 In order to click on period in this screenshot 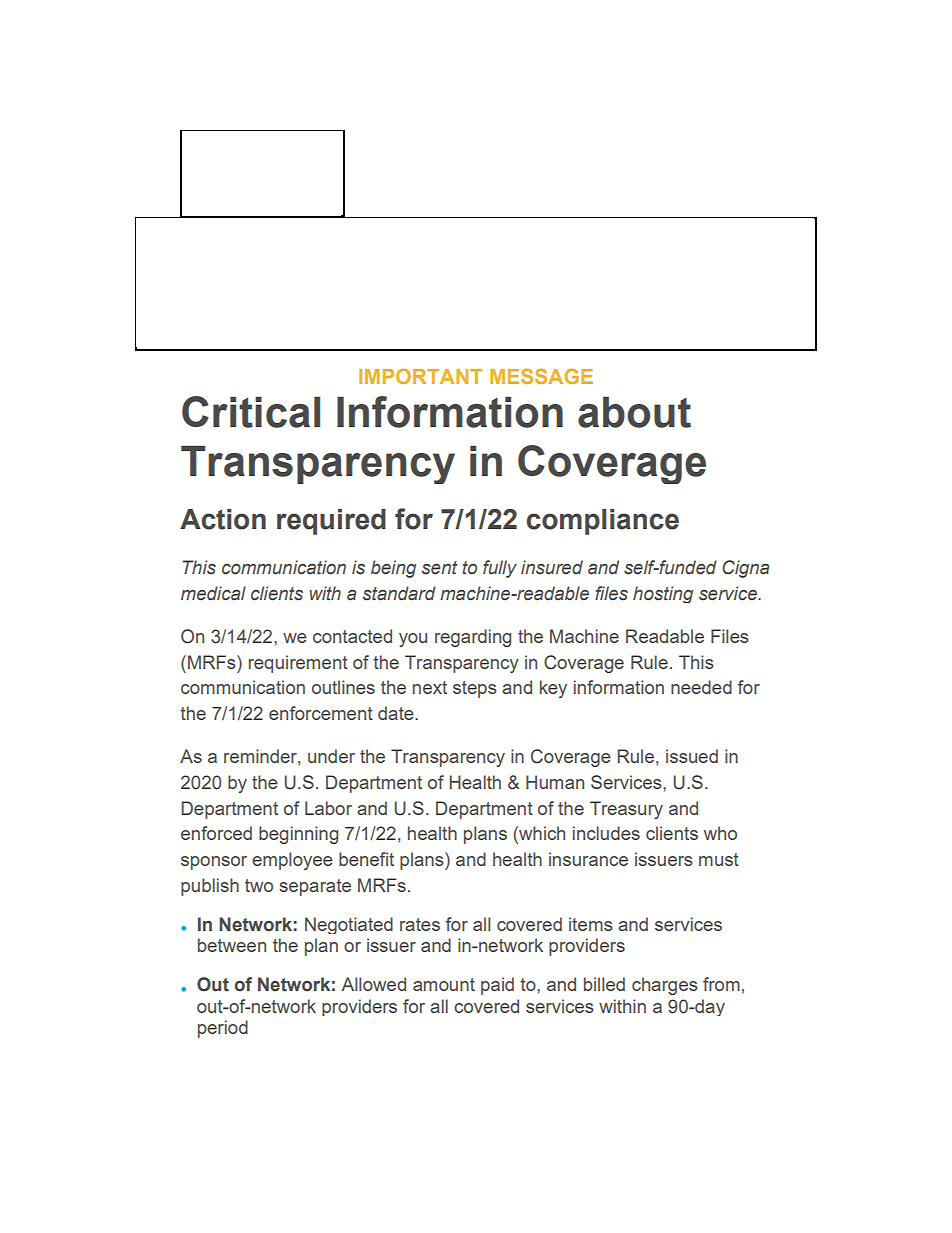, I will do `click(223, 1029)`.
